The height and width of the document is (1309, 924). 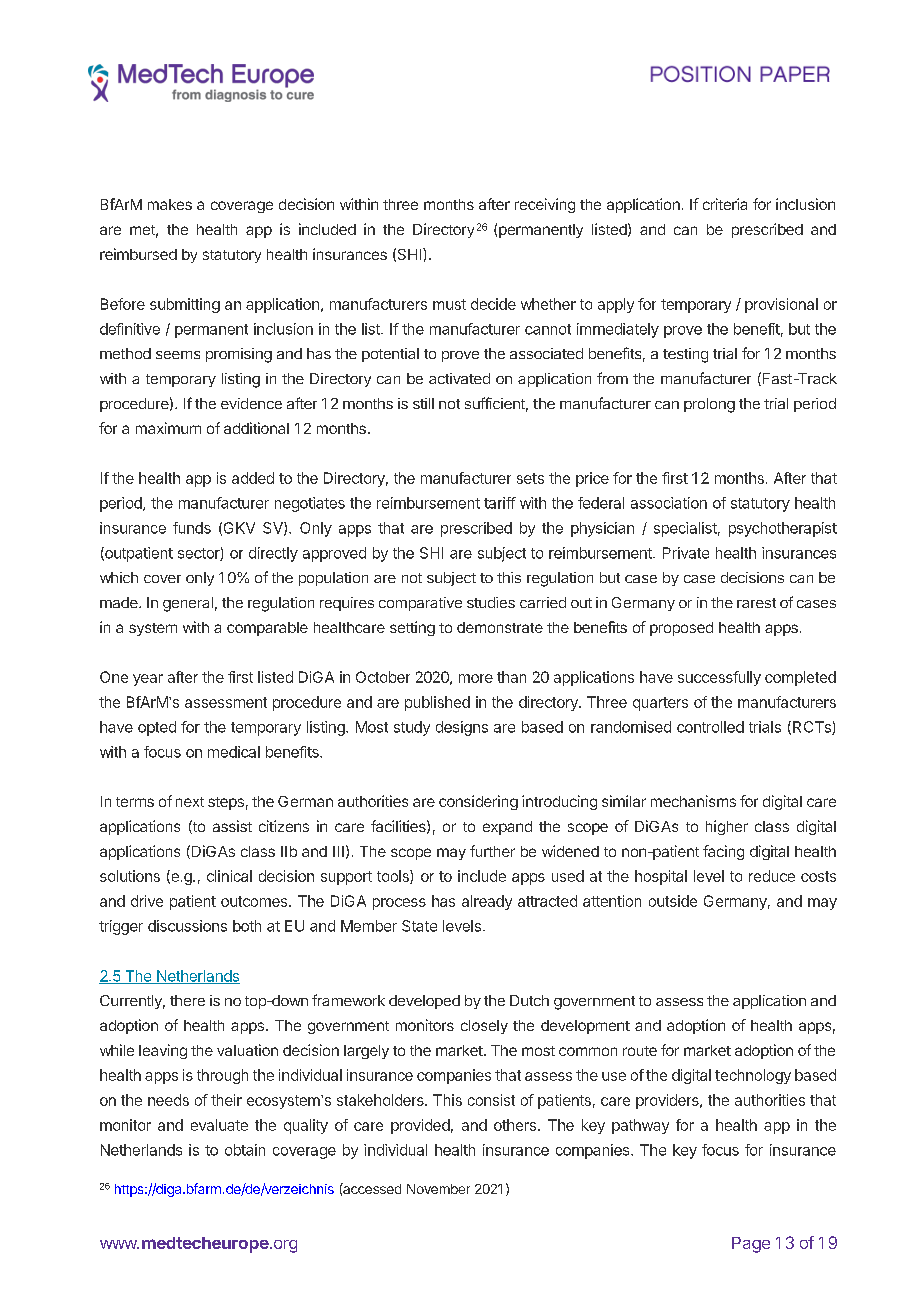 I want to click on controlled, so click(x=710, y=727).
